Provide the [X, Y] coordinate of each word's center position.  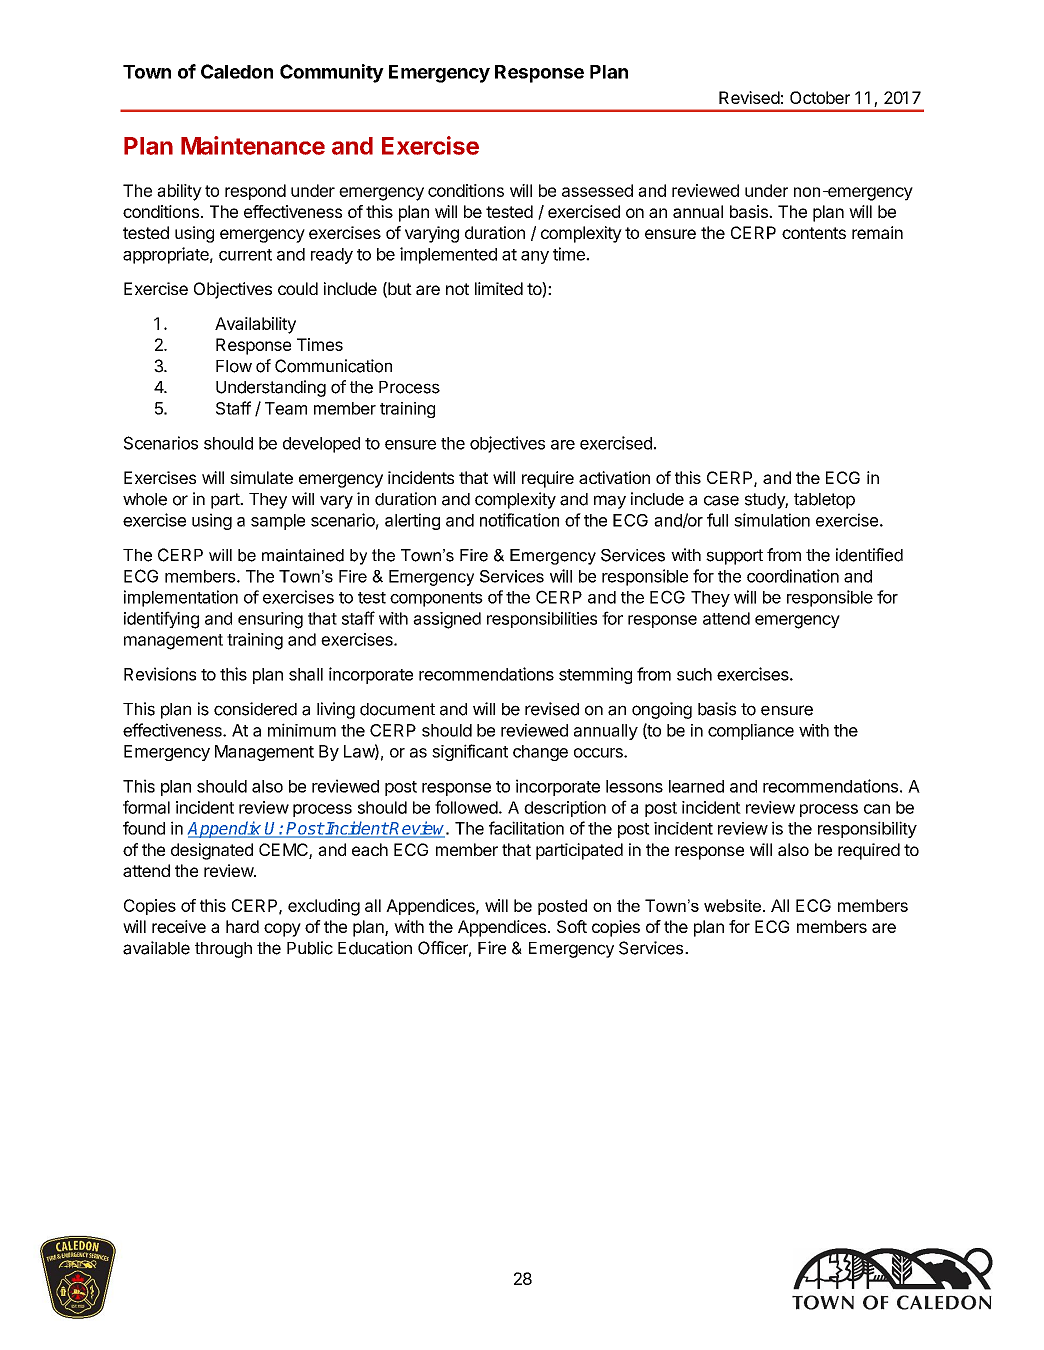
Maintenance [253, 145]
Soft [572, 926]
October [820, 97]
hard [242, 926]
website [732, 905]
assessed [597, 190]
